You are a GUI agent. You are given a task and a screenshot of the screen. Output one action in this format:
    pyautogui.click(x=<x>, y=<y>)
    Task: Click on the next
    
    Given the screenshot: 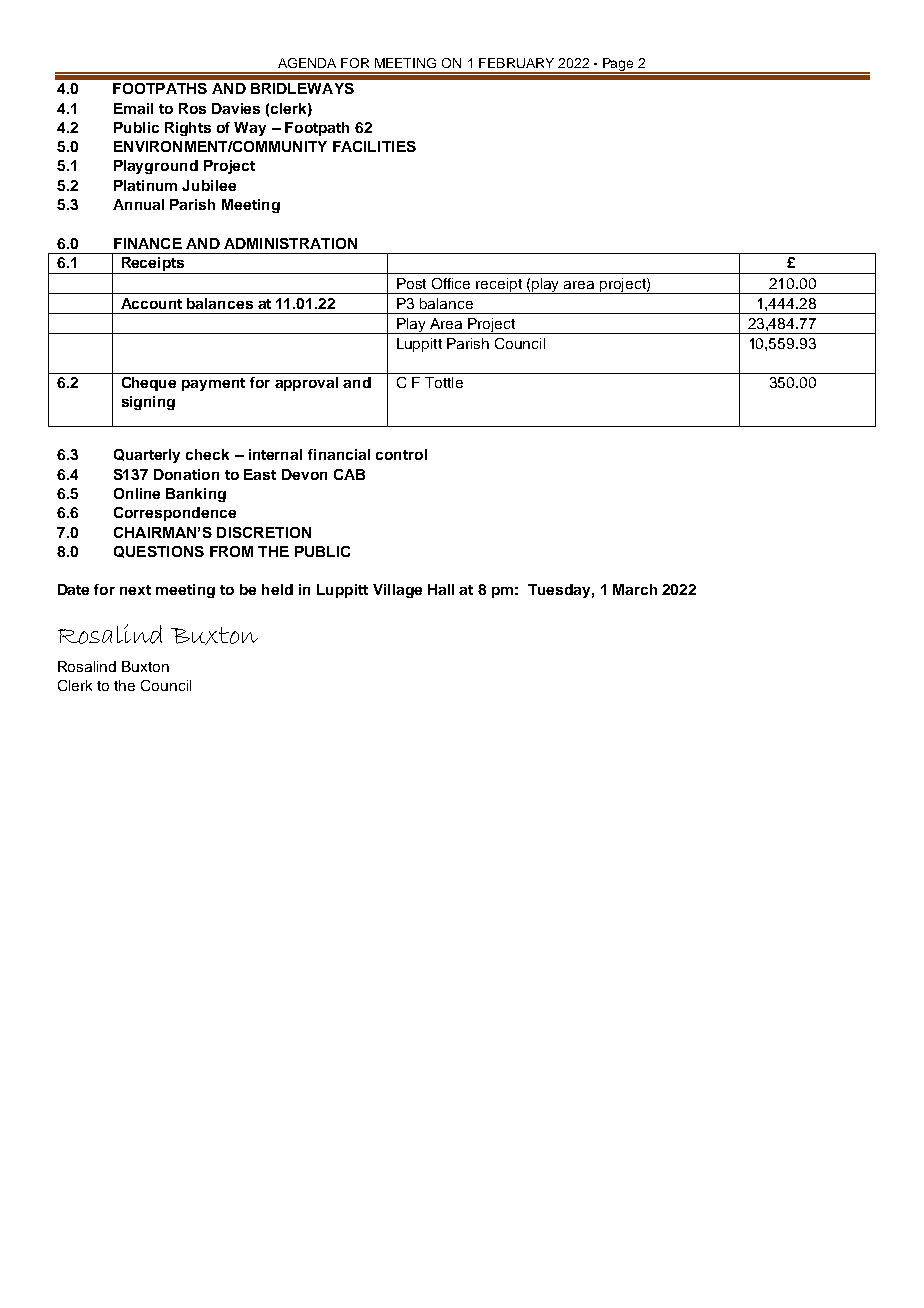 What is the action you would take?
    pyautogui.click(x=135, y=590)
